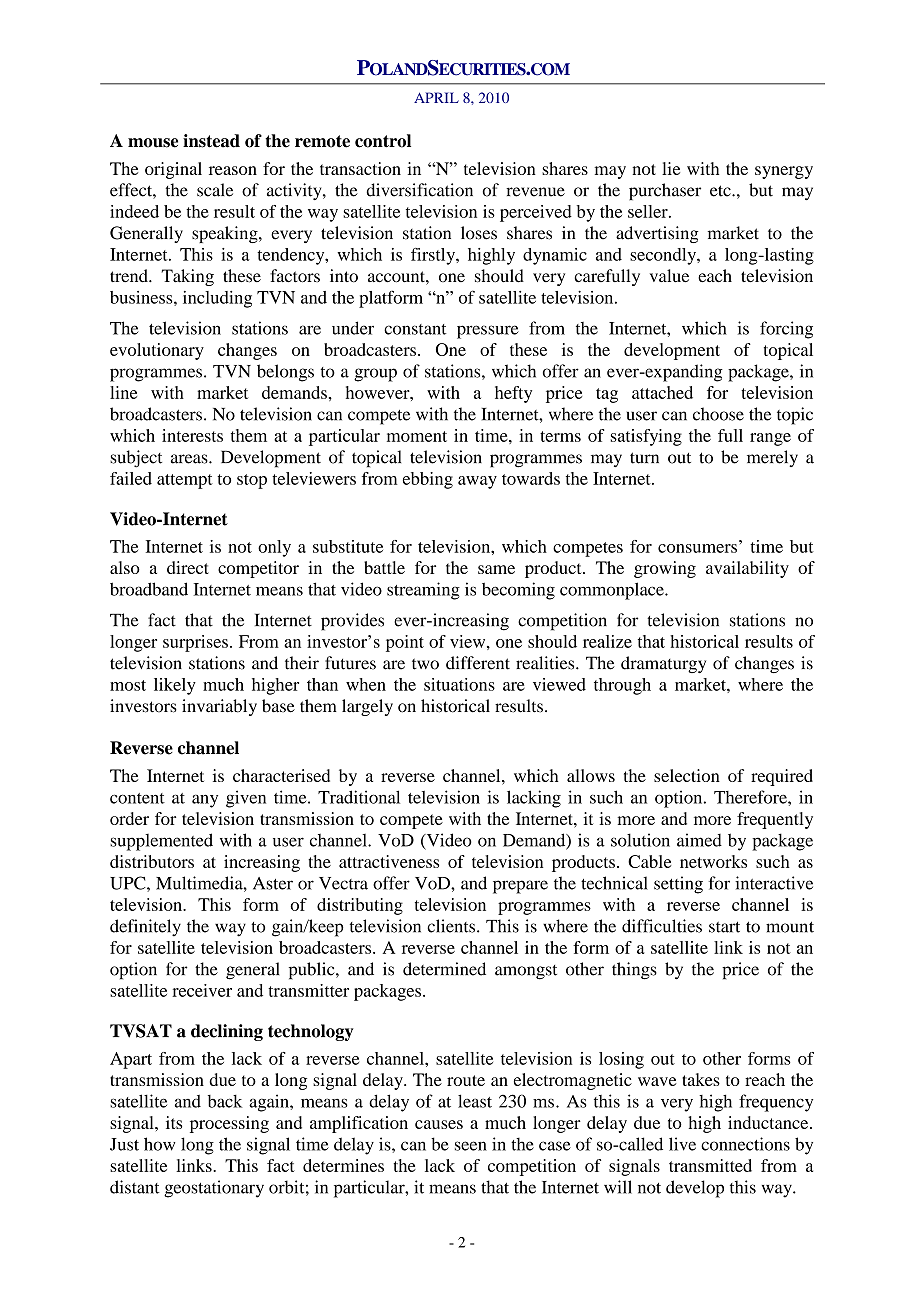 This screenshot has height=1310, width=924. Describe the element at coordinates (452, 926) in the screenshot. I see `clients` at that location.
